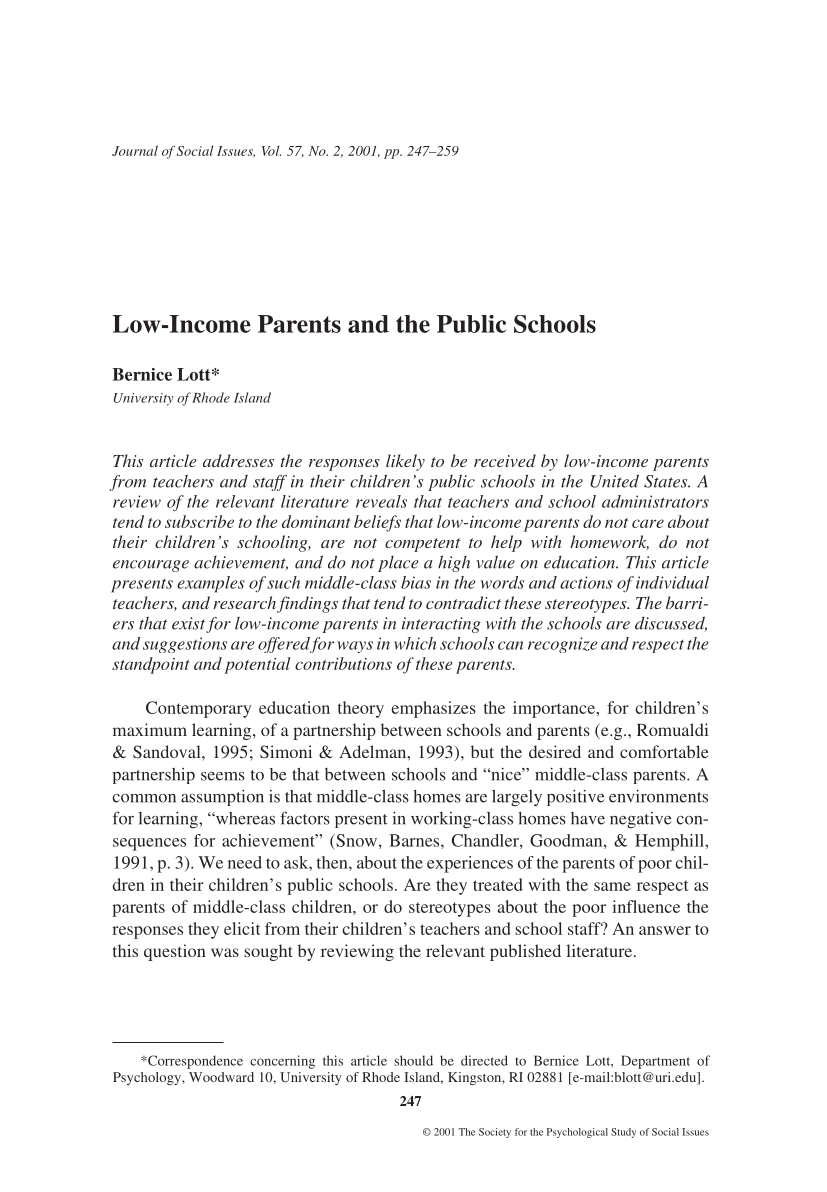 Image resolution: width=827 pixels, height=1192 pixels. I want to click on Woodward, so click(221, 1077).
